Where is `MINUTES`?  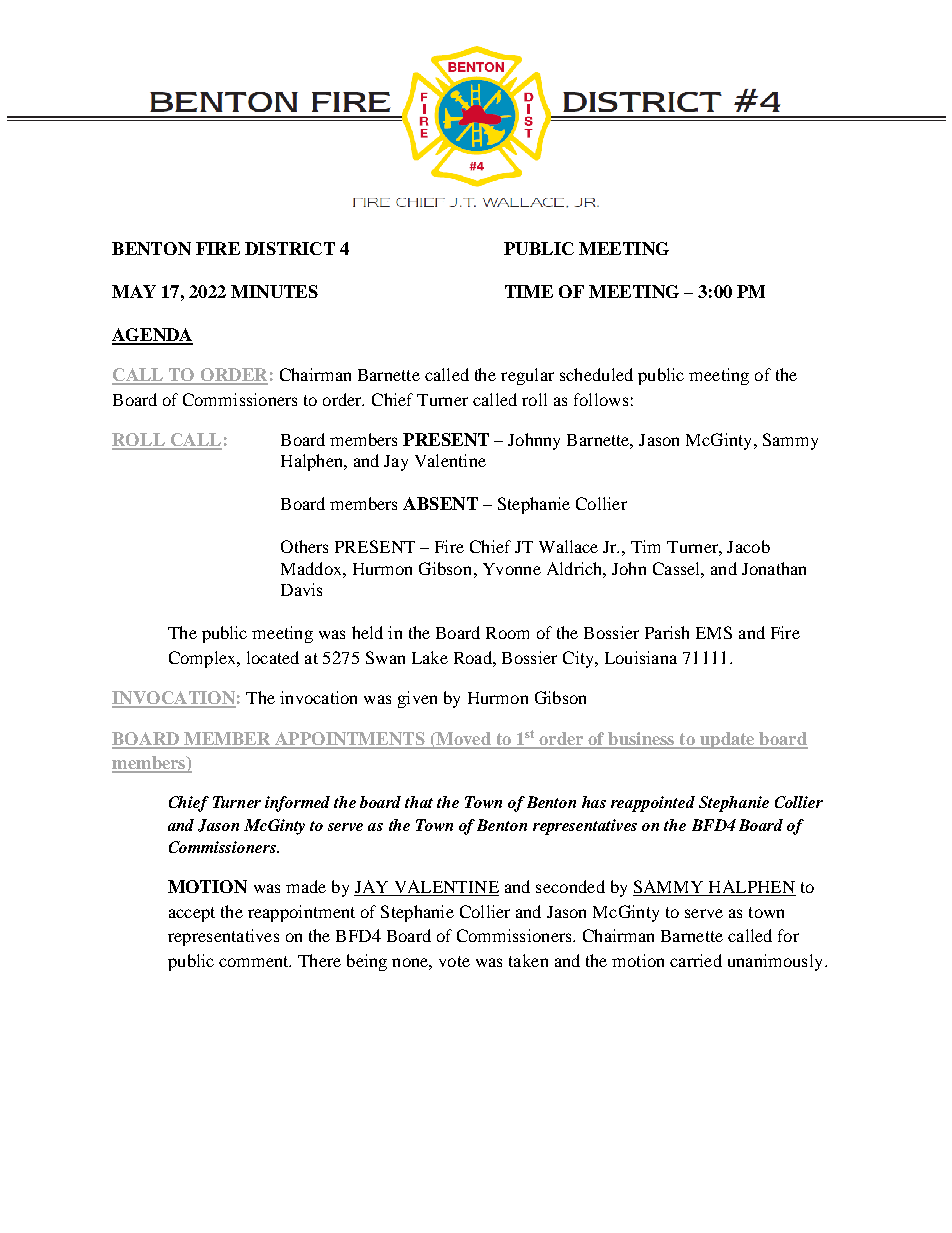
MINUTES is located at coordinates (274, 291).
